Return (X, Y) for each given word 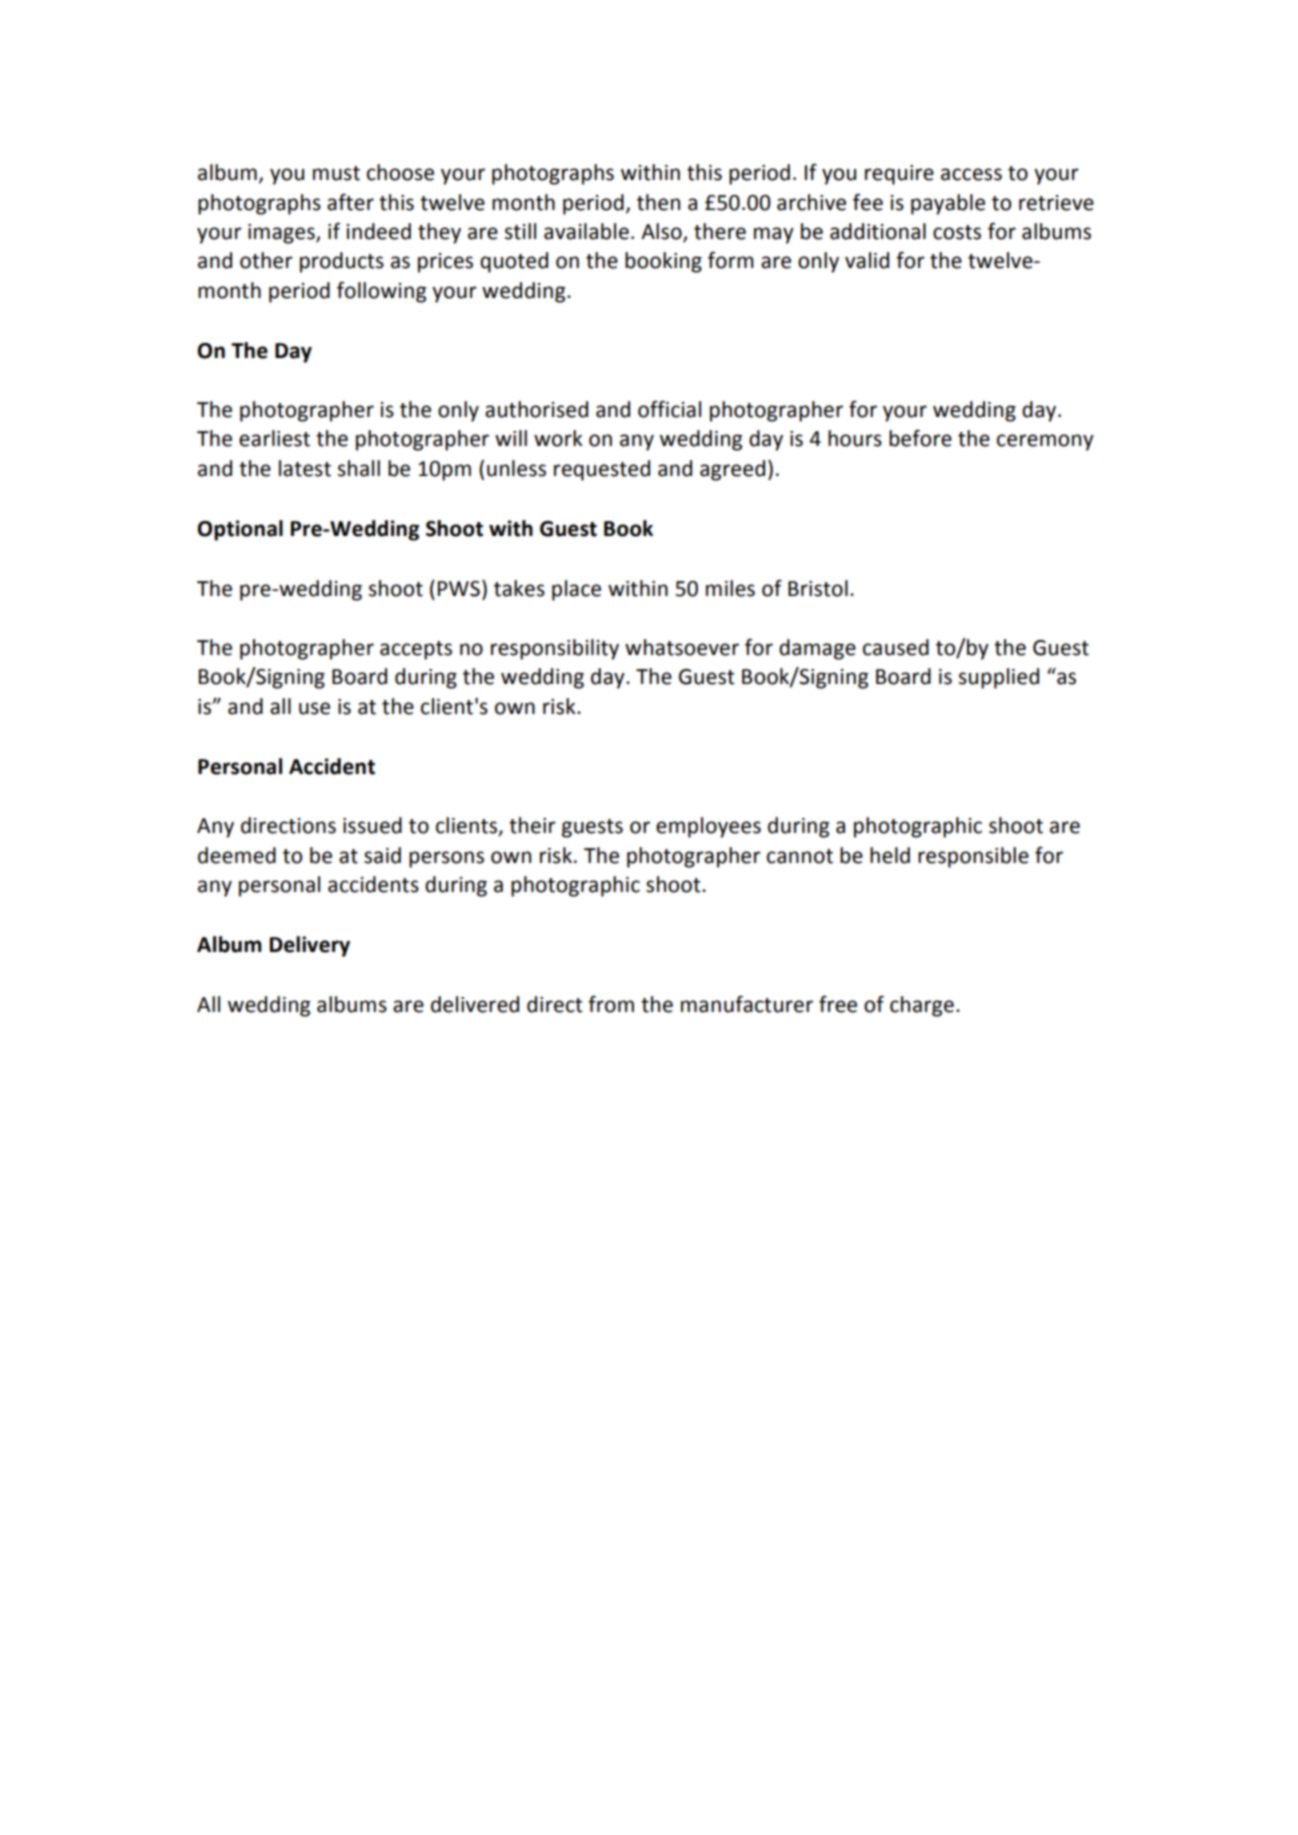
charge (922, 1006)
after (350, 202)
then (658, 202)
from (611, 1004)
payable (948, 204)
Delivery (310, 946)
